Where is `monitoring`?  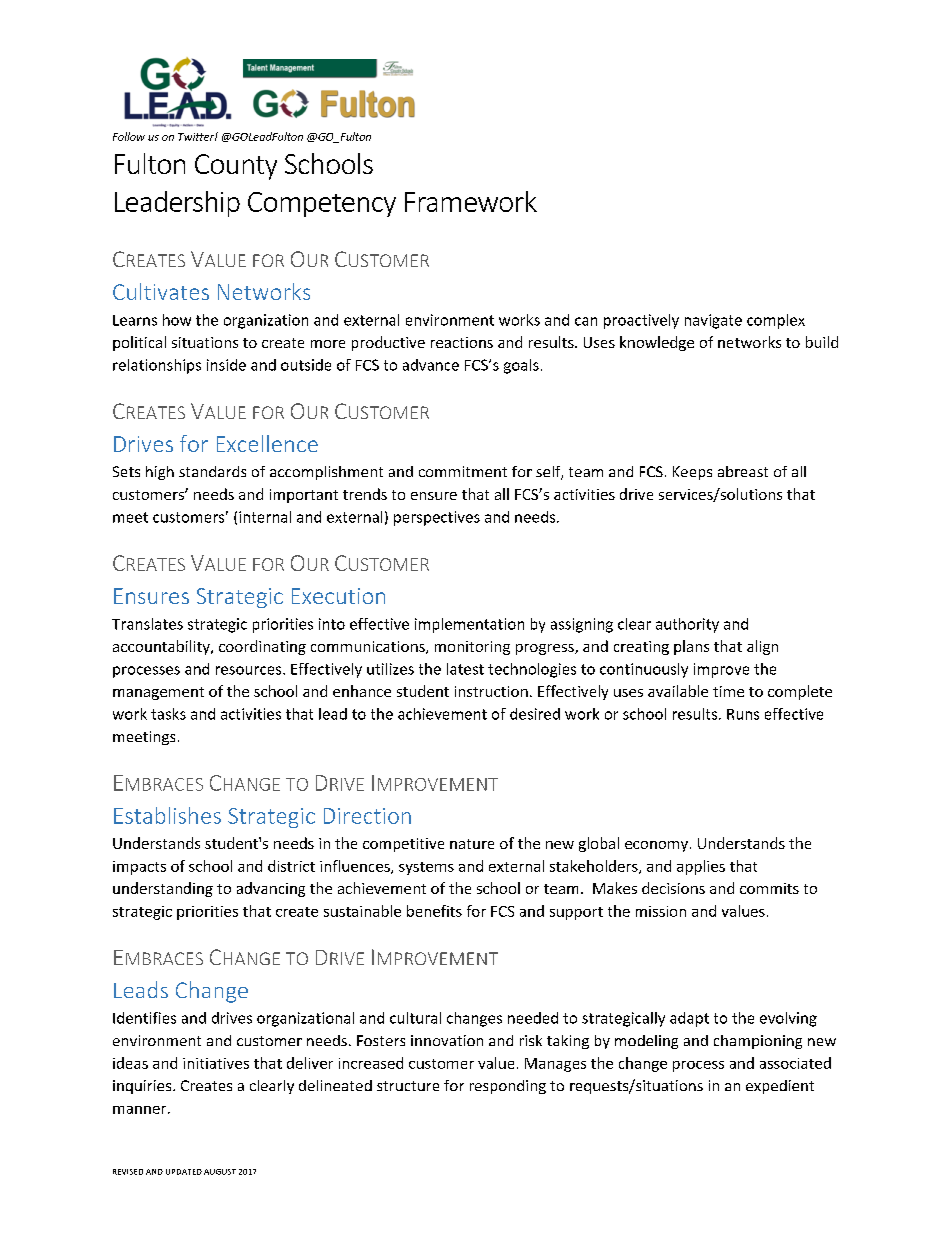
monitoring is located at coordinates (472, 648).
